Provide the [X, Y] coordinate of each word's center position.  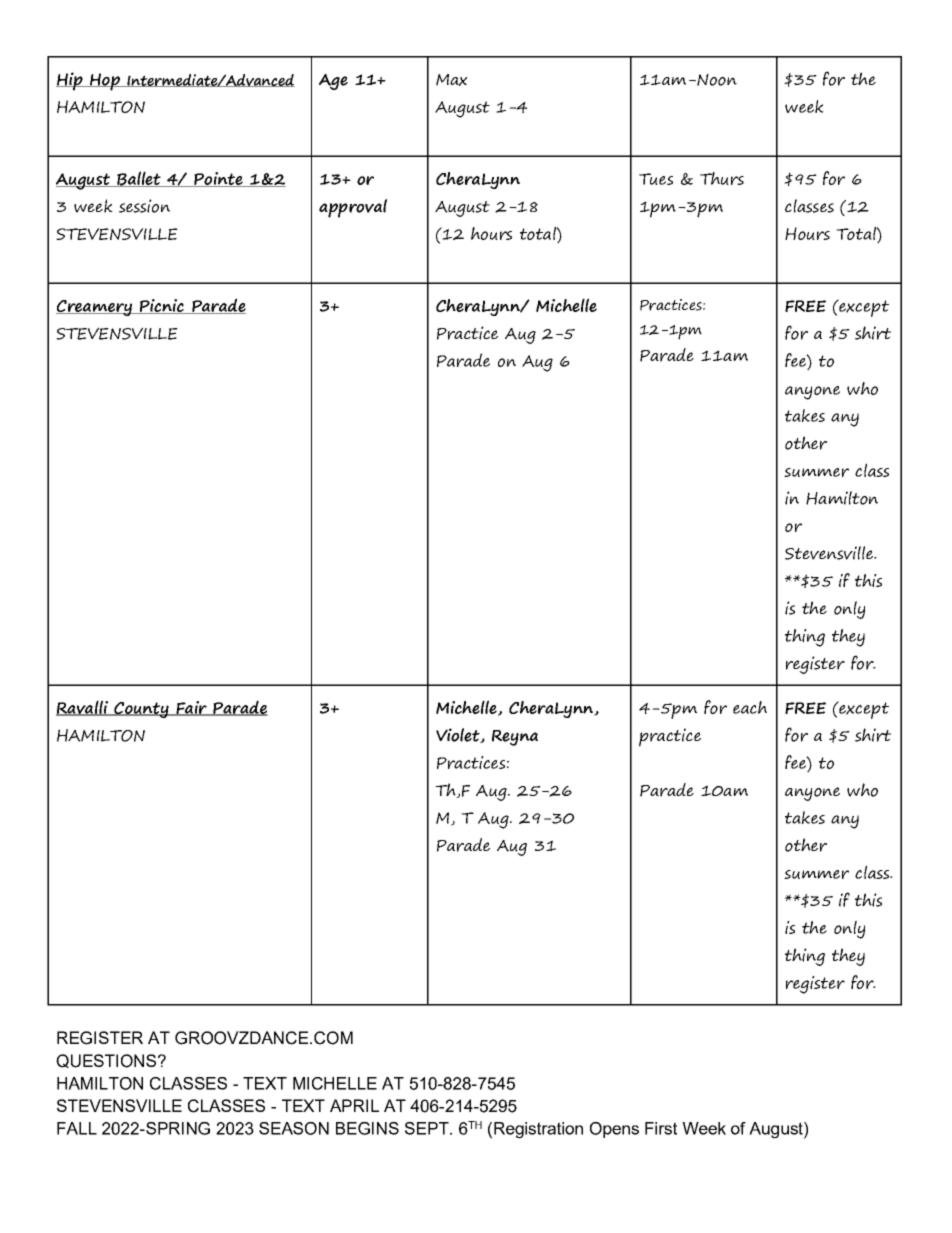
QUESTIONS [106, 1061]
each [750, 707]
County [141, 710]
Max [451, 80]
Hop [105, 82]
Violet [459, 735]
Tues [656, 179]
